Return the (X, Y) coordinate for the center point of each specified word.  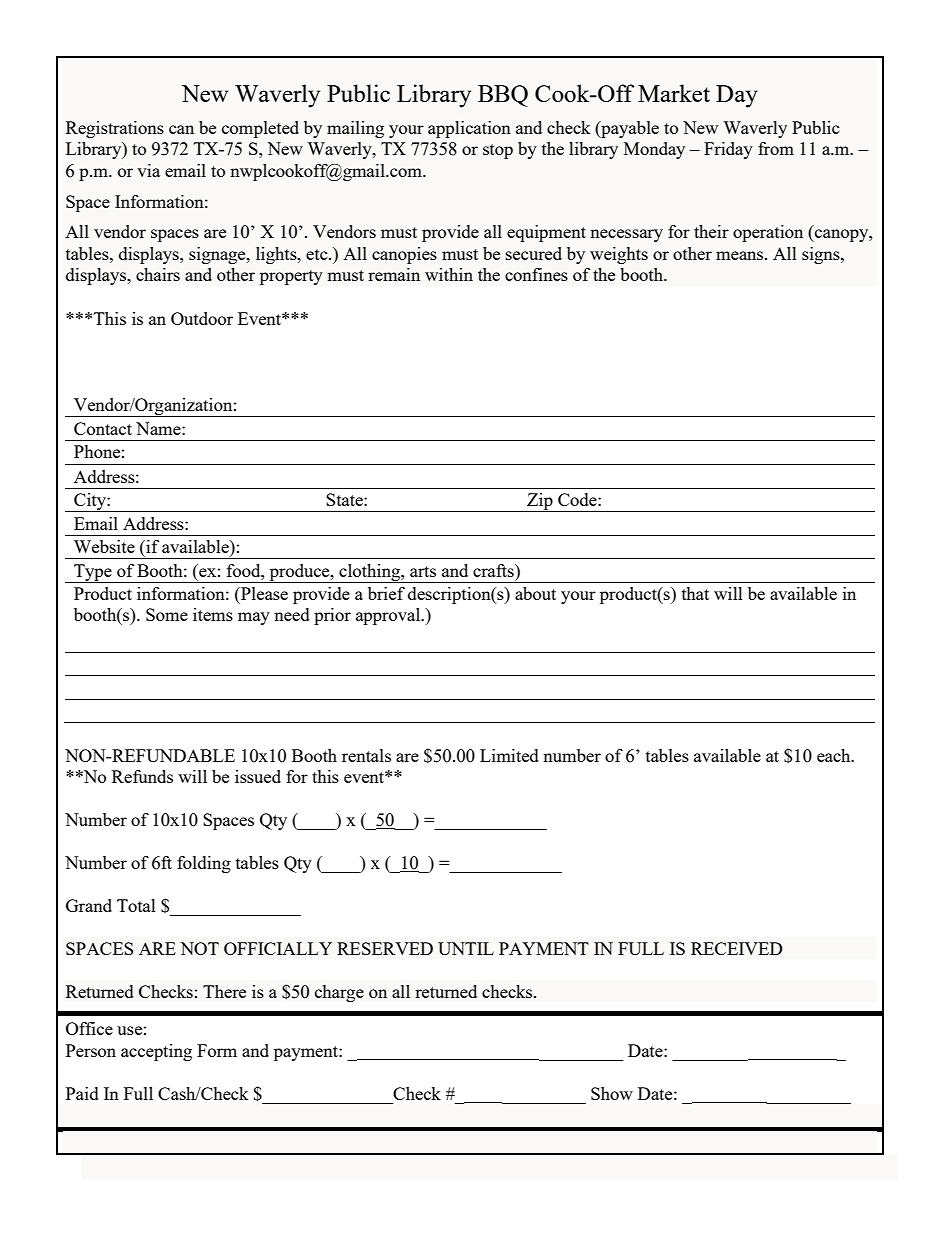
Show (612, 1093)
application (469, 129)
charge (339, 993)
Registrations (115, 129)
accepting (156, 1052)
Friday (728, 150)
